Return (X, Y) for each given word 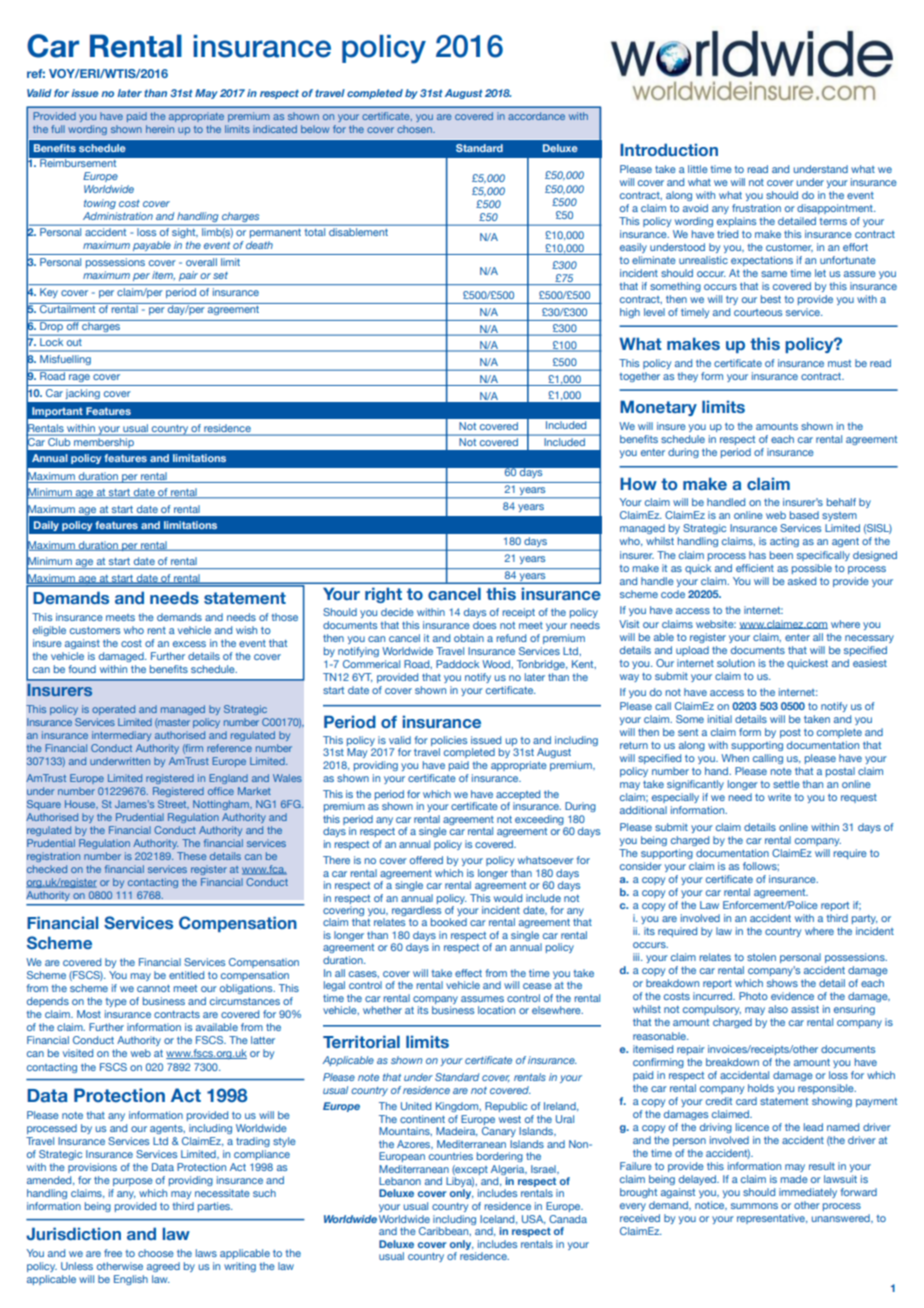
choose (156, 1253)
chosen (415, 129)
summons (754, 1206)
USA (534, 1219)
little (698, 169)
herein (160, 129)
